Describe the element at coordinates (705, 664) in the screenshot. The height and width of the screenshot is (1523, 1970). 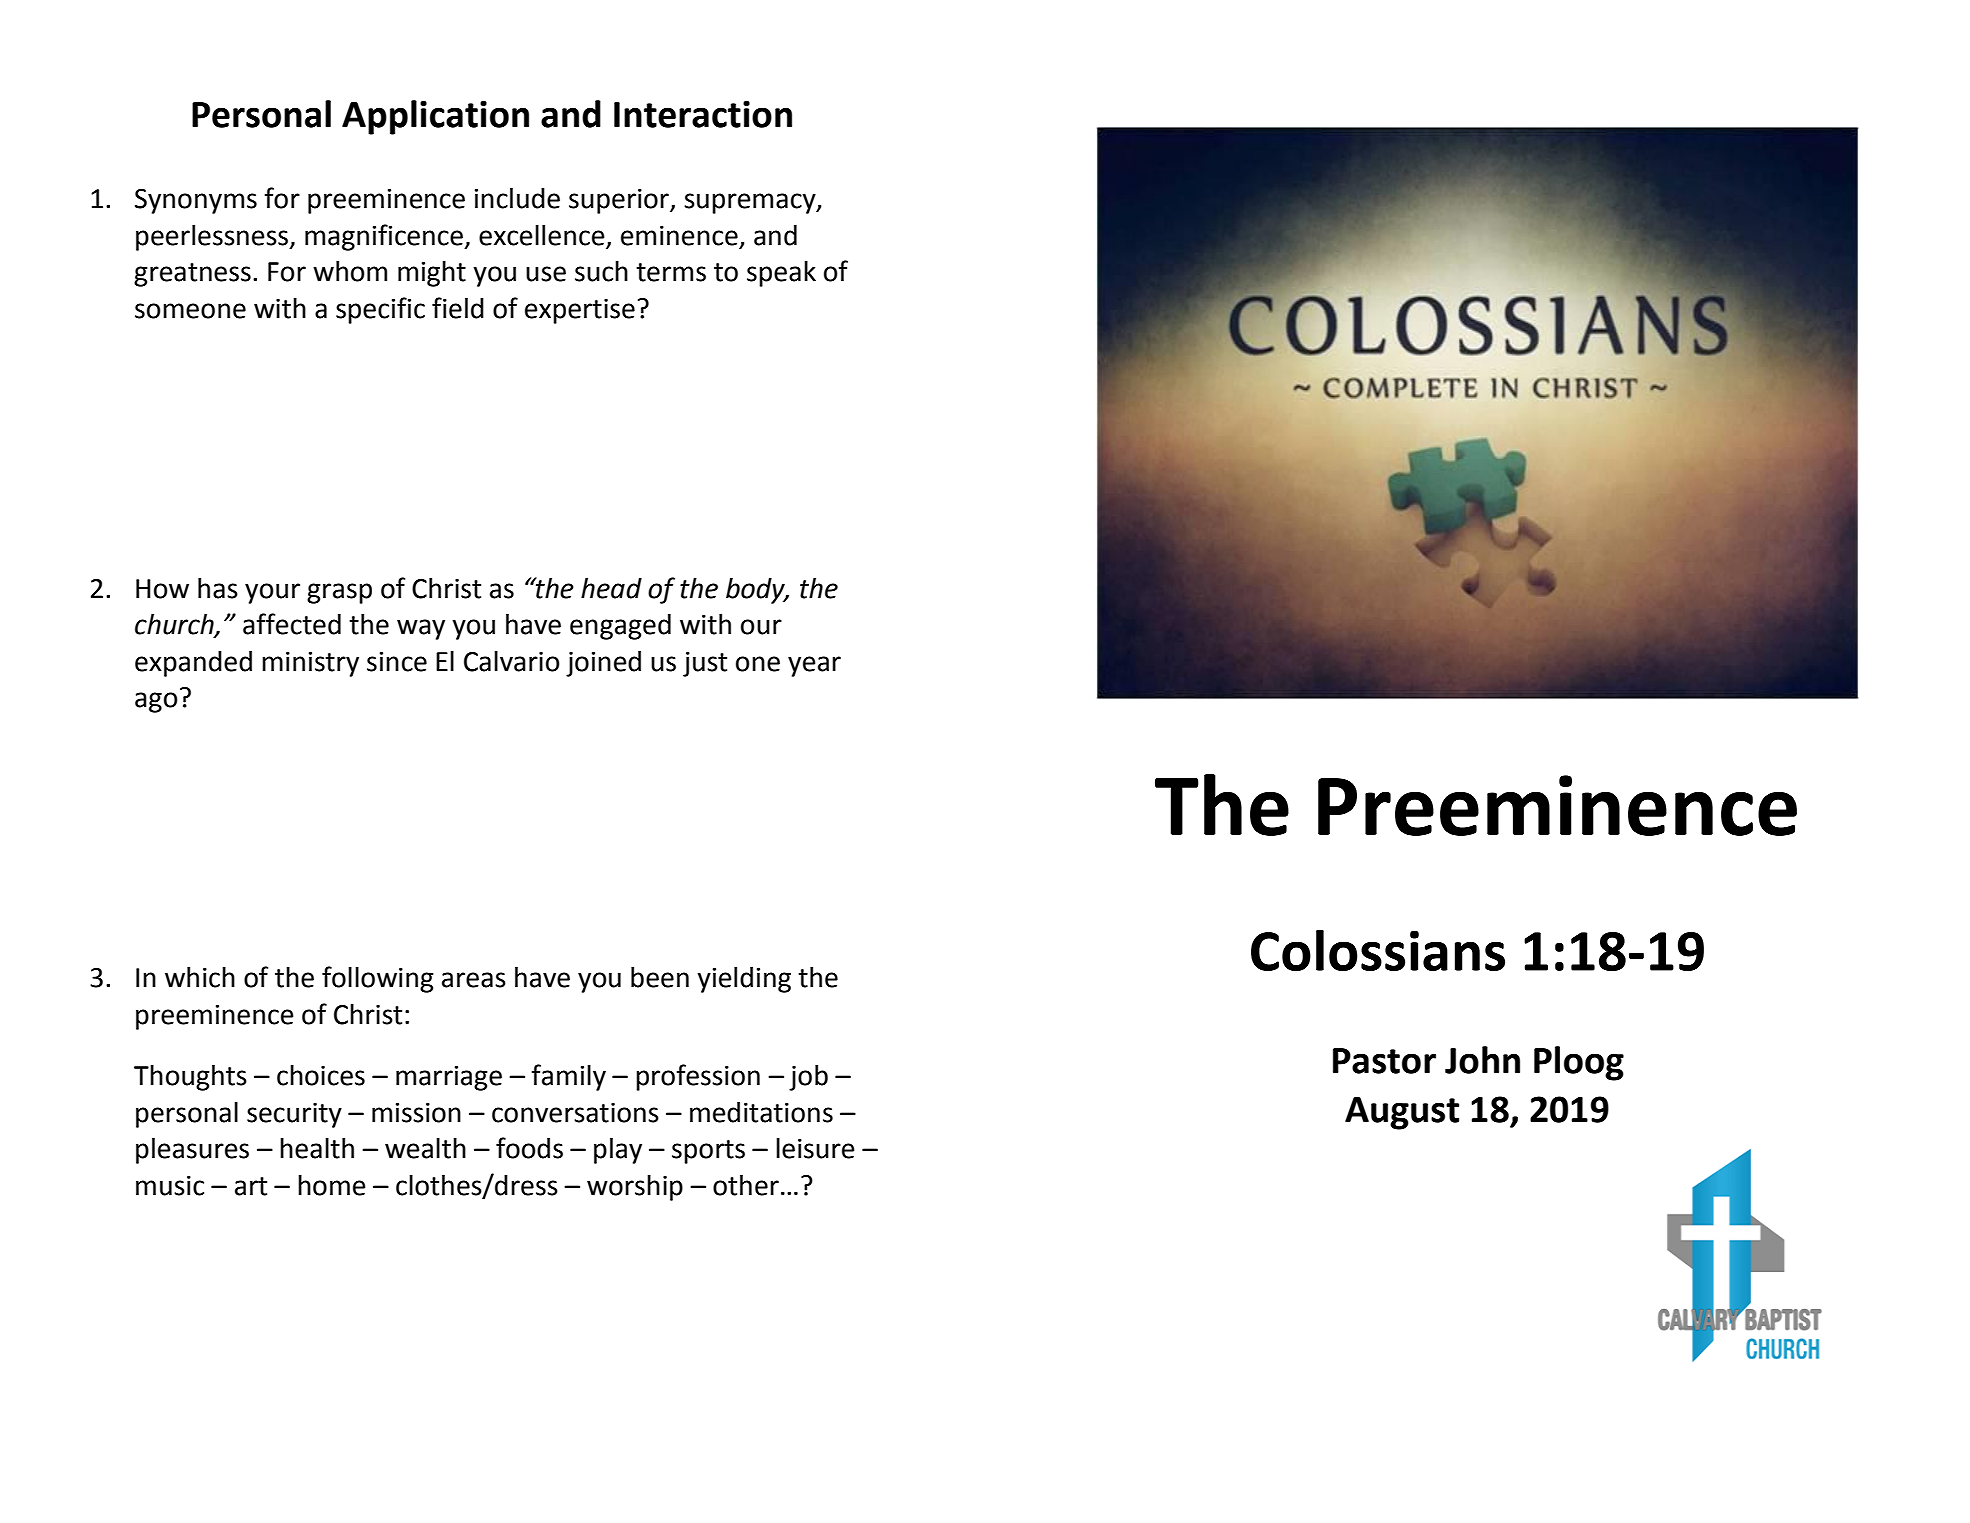
I see `just` at that location.
